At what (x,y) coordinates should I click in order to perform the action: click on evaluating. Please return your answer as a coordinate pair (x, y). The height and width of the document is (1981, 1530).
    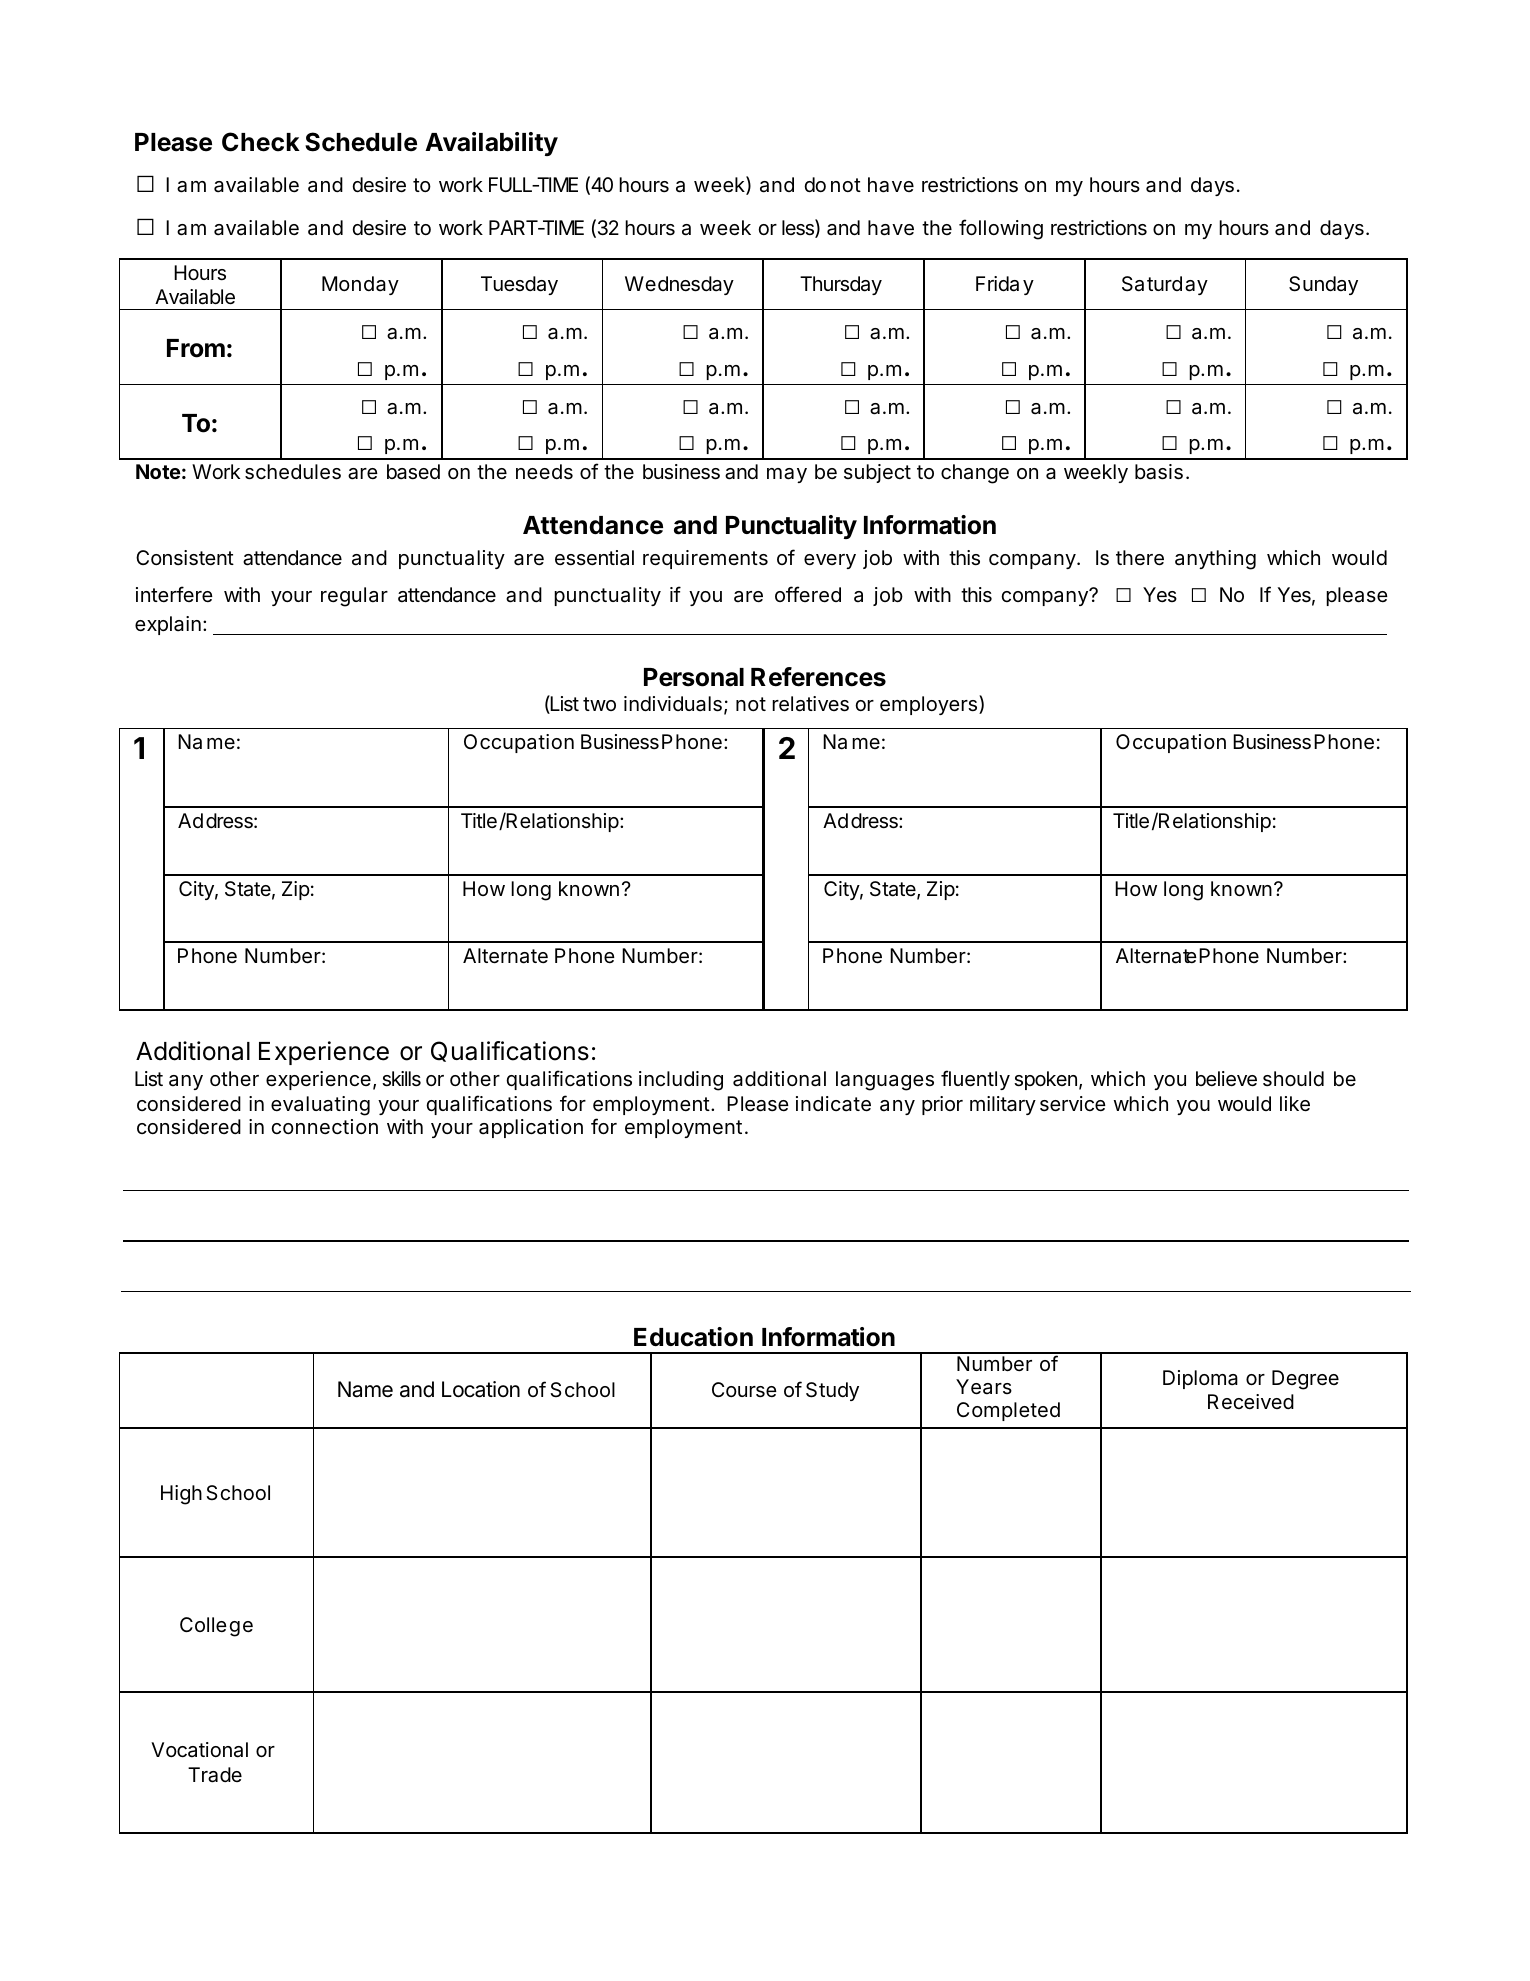
    Looking at the image, I should click on (320, 1106).
